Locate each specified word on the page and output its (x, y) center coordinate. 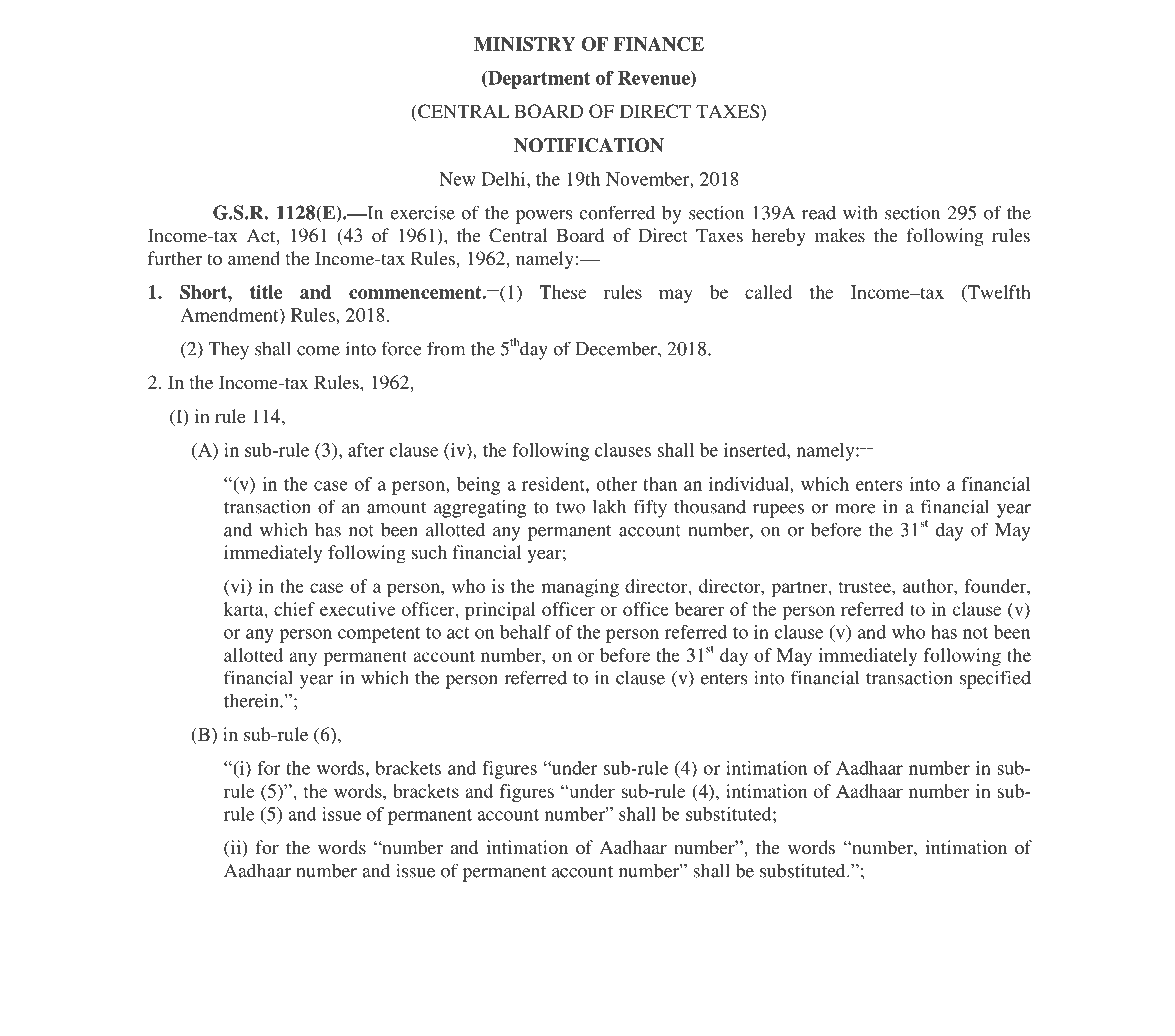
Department (538, 80)
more (855, 509)
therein (252, 700)
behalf (525, 632)
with (860, 212)
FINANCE (659, 44)
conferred (618, 212)
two (570, 508)
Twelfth (998, 292)
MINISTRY (525, 44)
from (446, 348)
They (229, 350)
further (175, 258)
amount (396, 508)
